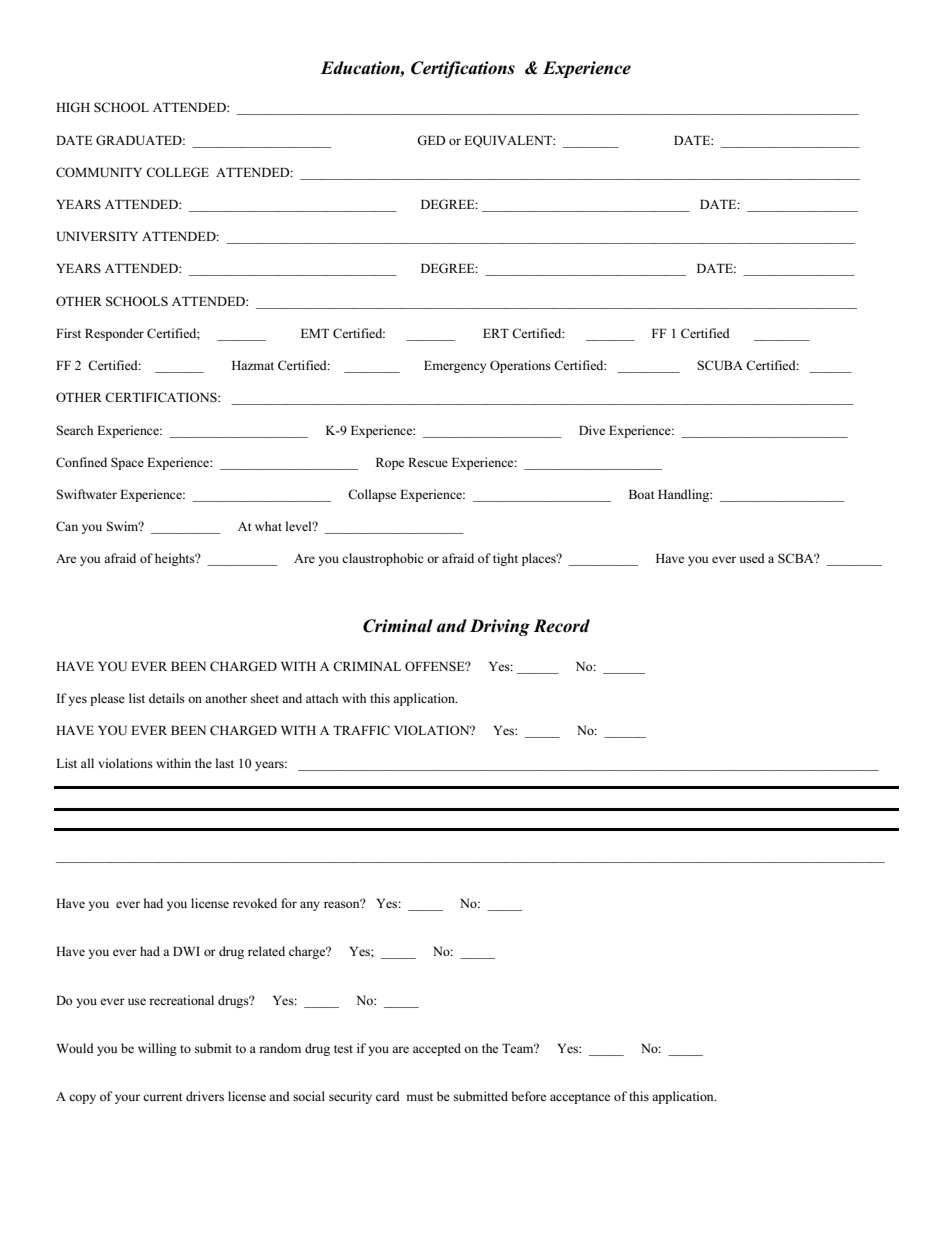 Image resolution: width=952 pixels, height=1233 pixels. Describe the element at coordinates (720, 365) in the screenshot. I see `SCUBA` at that location.
